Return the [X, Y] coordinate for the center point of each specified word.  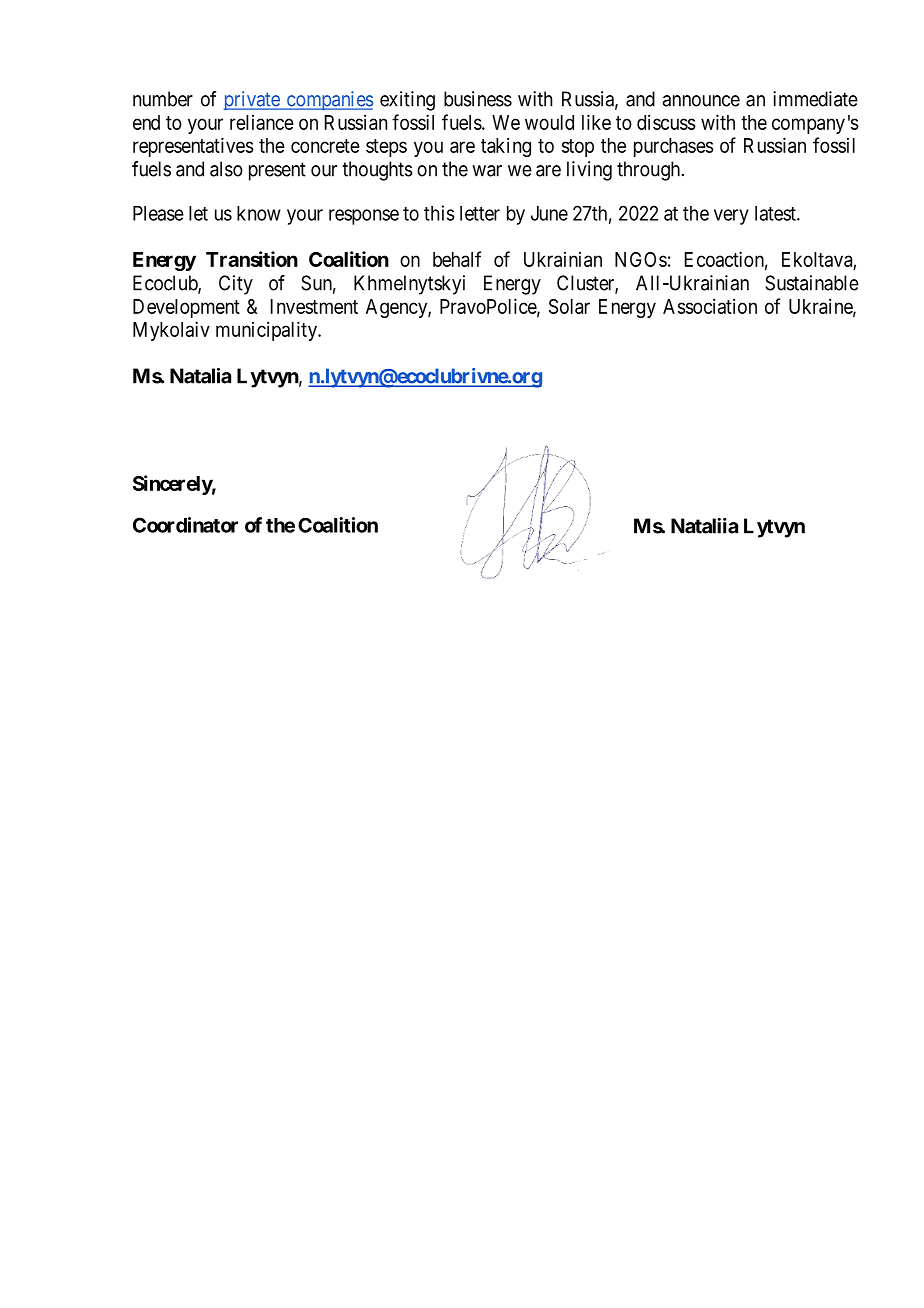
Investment [314, 306]
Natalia [200, 376]
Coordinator [185, 525]
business [478, 99]
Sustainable [812, 283]
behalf [457, 259]
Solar [569, 306]
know [259, 213]
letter [480, 213]
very [731, 217]
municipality [267, 331]
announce [701, 101]
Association [710, 306]
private [253, 101]
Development [186, 308]
